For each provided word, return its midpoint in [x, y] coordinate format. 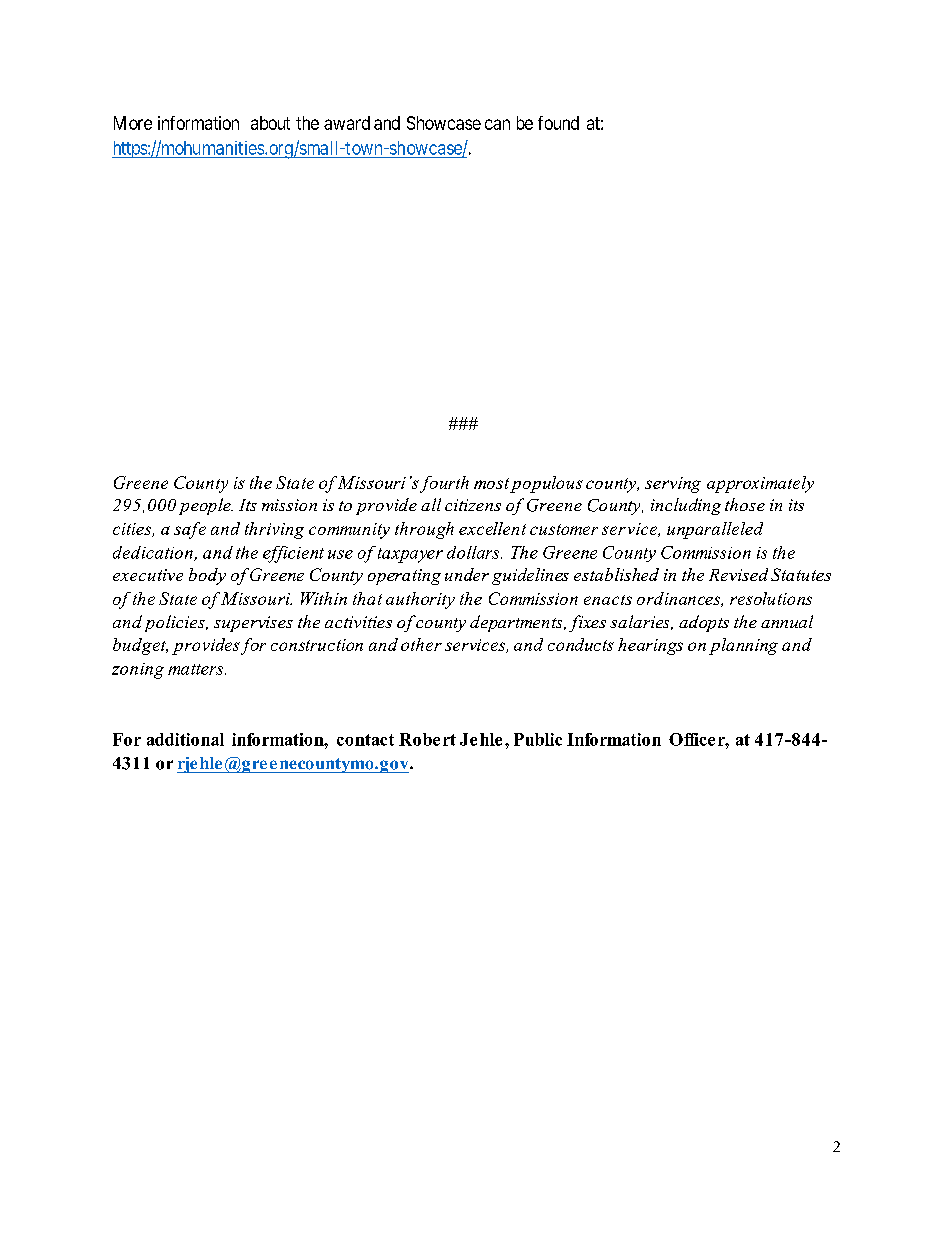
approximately [760, 484]
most [491, 483]
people [206, 506]
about [270, 123]
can [497, 124]
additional [185, 739]
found [558, 123]
